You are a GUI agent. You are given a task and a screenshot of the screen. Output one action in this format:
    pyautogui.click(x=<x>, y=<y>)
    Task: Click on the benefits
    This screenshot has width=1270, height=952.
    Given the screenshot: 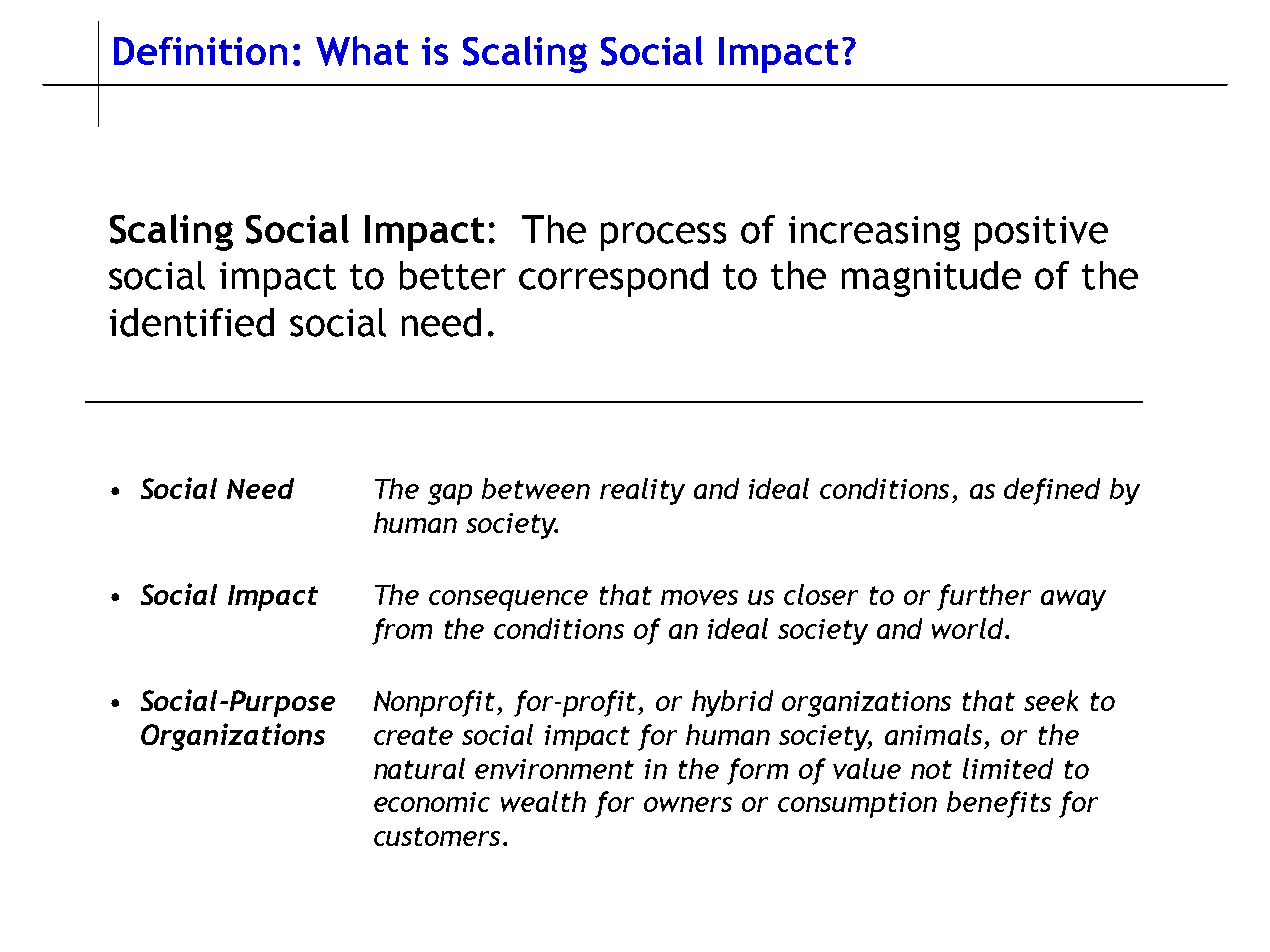 What is the action you would take?
    pyautogui.click(x=999, y=804)
